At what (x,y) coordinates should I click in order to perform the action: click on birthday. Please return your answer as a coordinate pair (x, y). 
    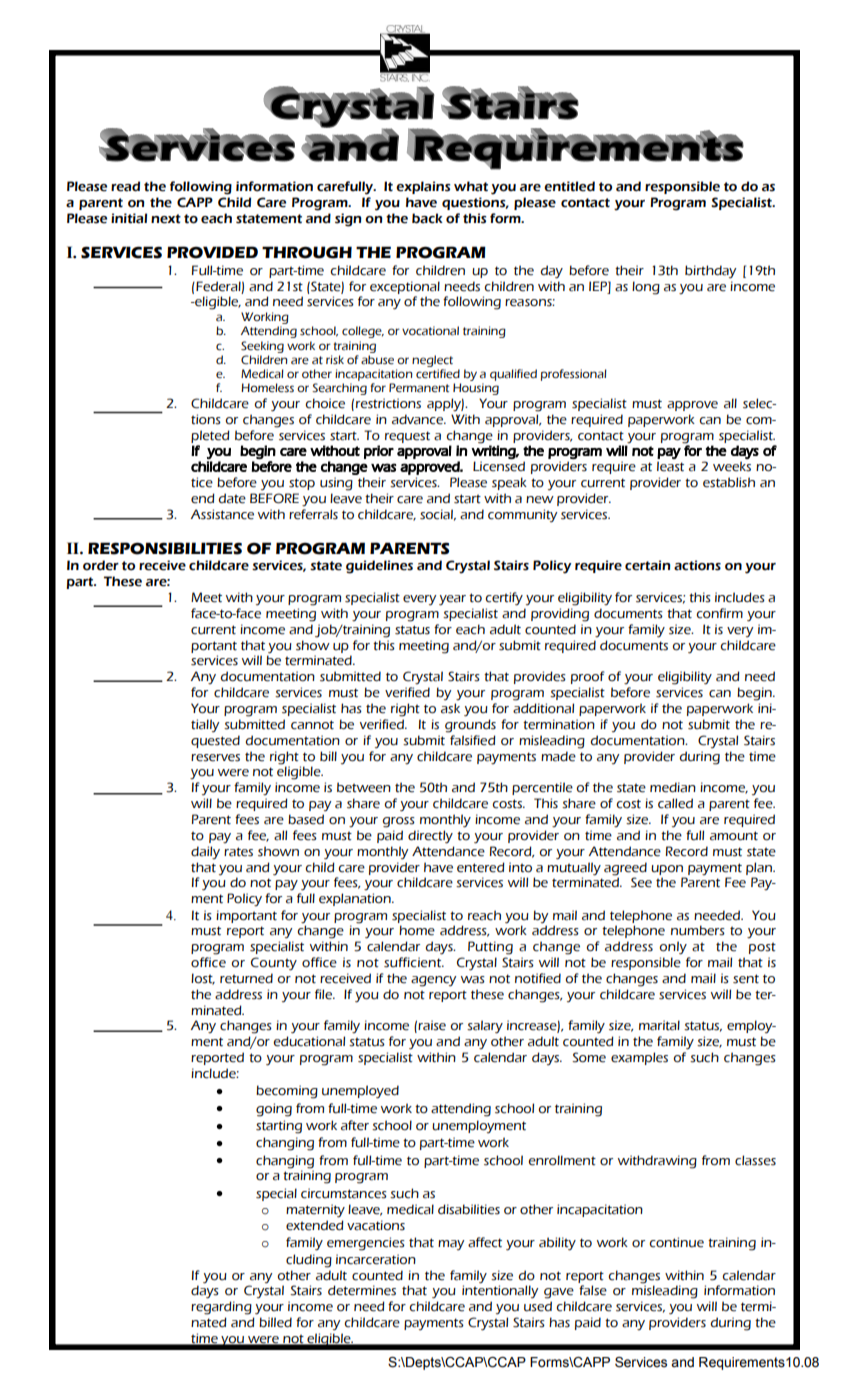
    Looking at the image, I should click on (711, 272).
